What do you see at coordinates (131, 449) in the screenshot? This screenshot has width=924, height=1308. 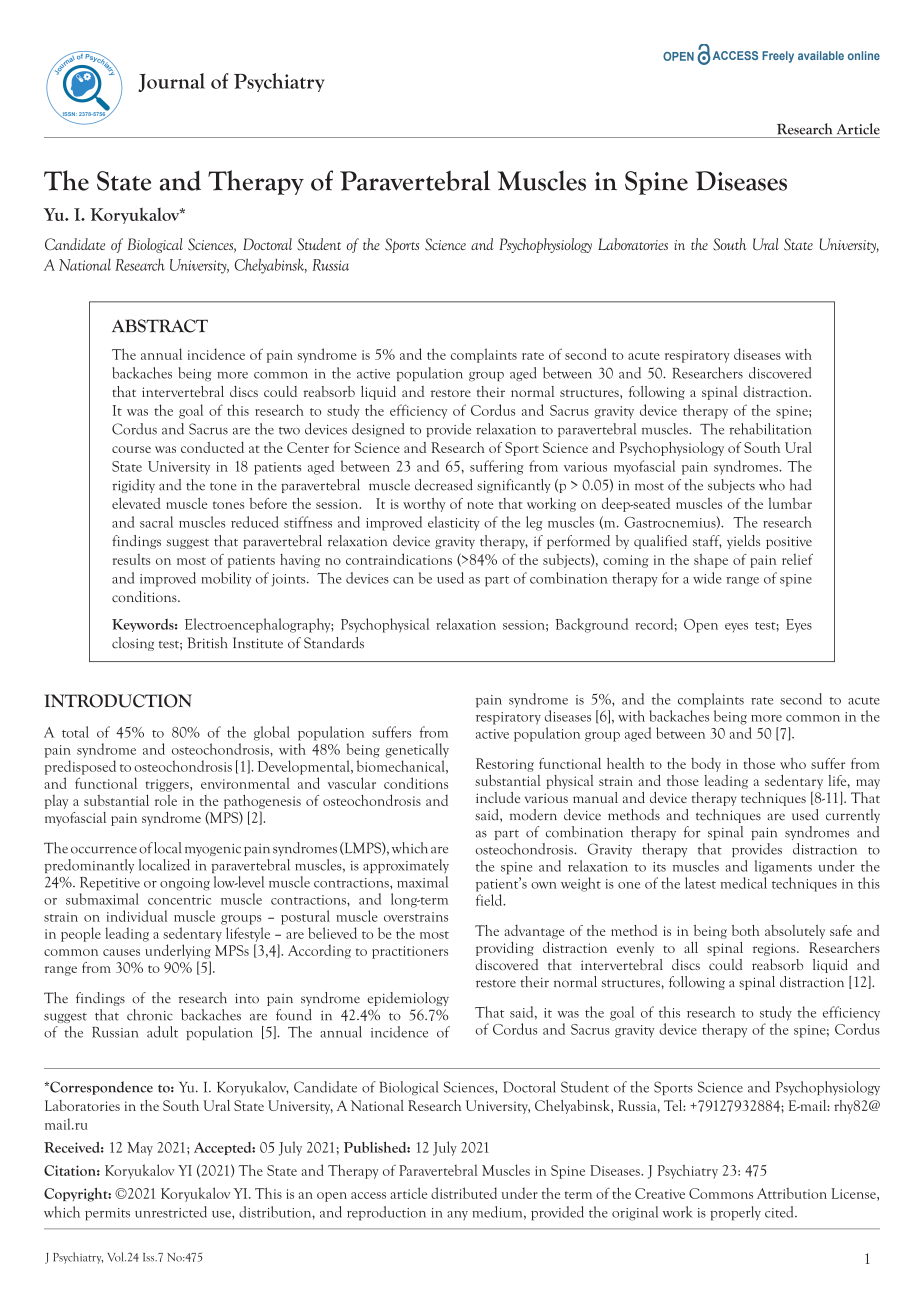 I see `course` at bounding box center [131, 449].
